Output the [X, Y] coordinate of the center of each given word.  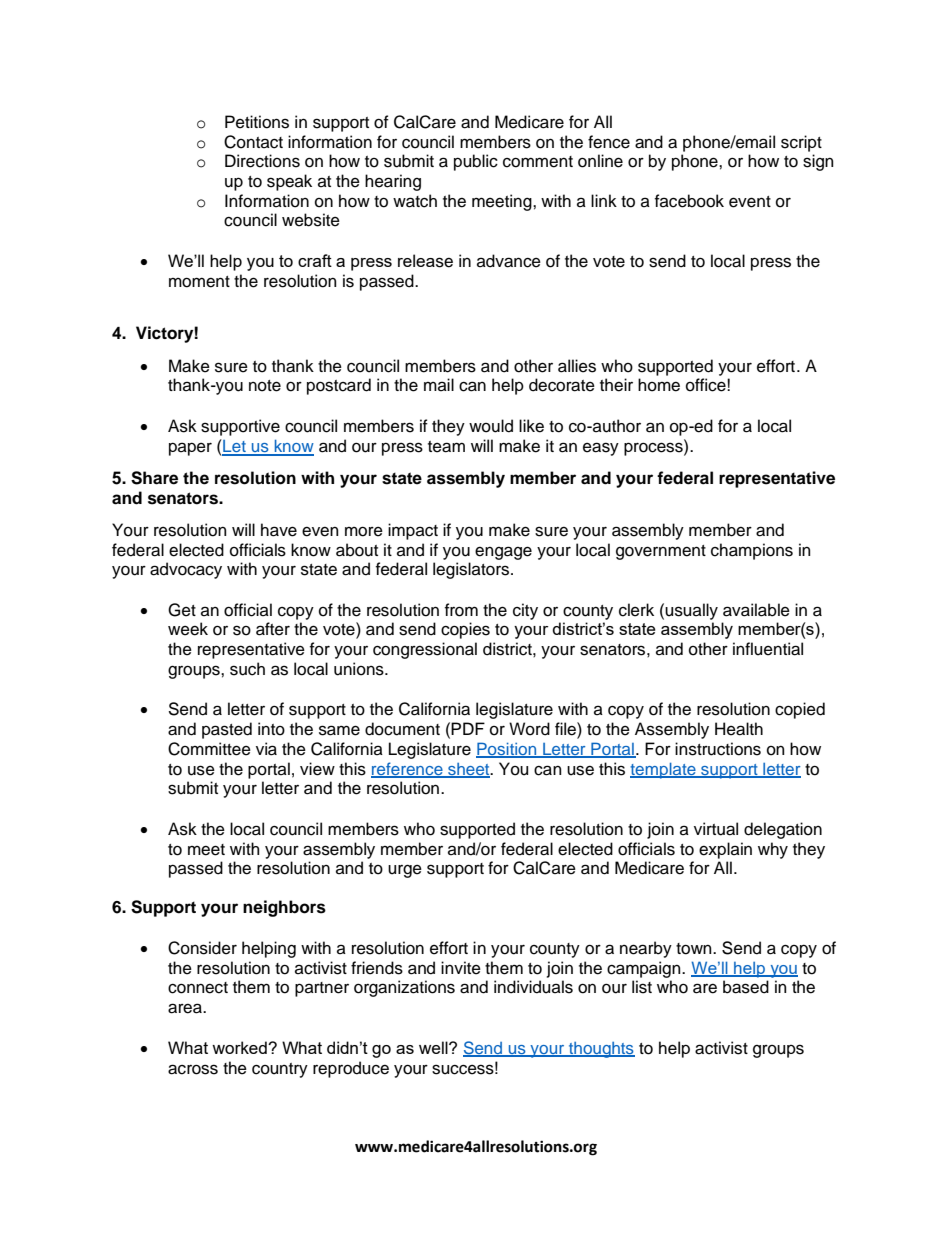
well [434, 1047]
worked [240, 1047]
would [491, 426]
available [756, 610]
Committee [209, 749]
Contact [253, 142]
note [265, 386]
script [801, 143]
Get [182, 610]
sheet [469, 770]
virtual [716, 829]
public [476, 162]
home [659, 385]
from [461, 610]
